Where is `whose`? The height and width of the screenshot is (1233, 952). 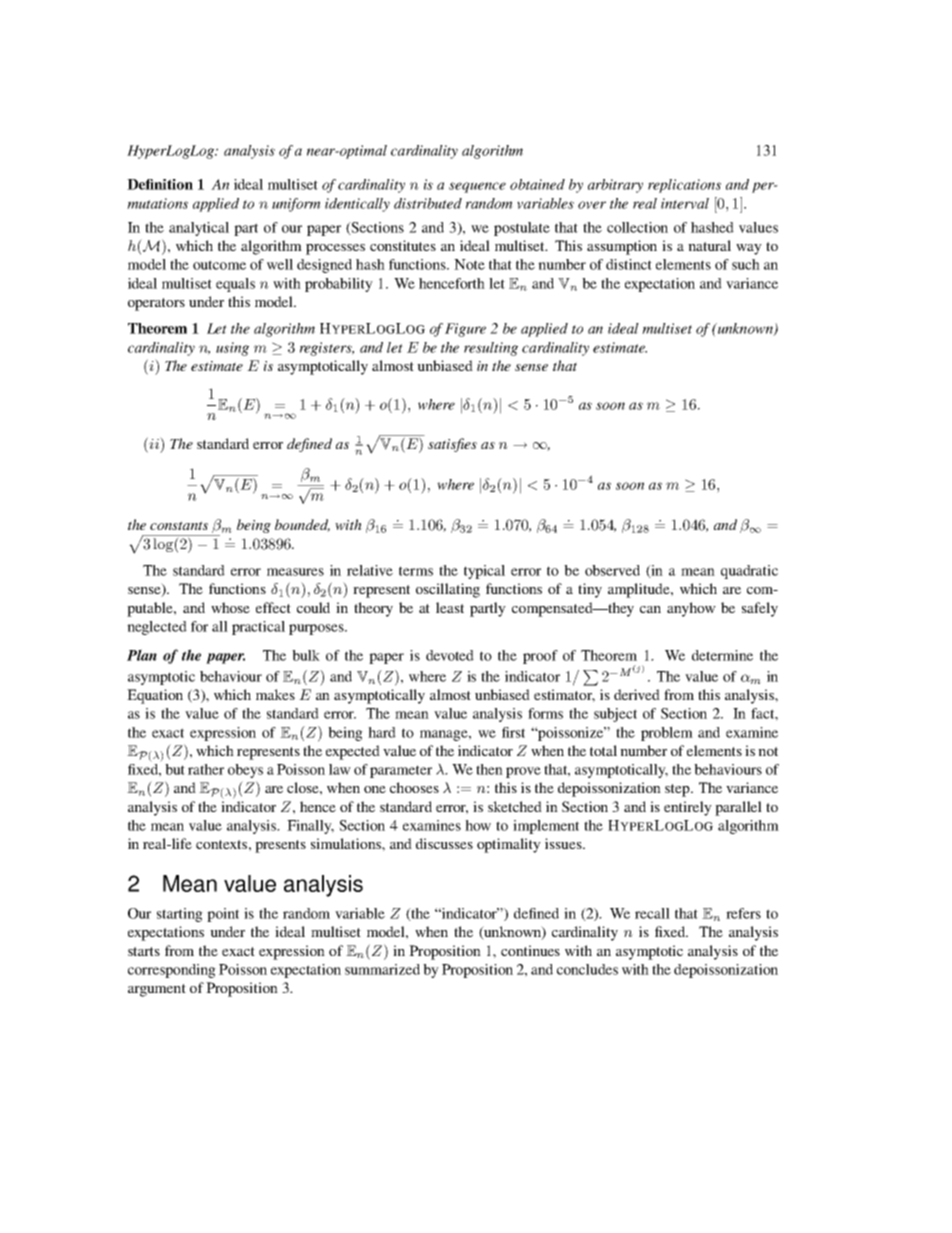
whose is located at coordinates (230, 607).
